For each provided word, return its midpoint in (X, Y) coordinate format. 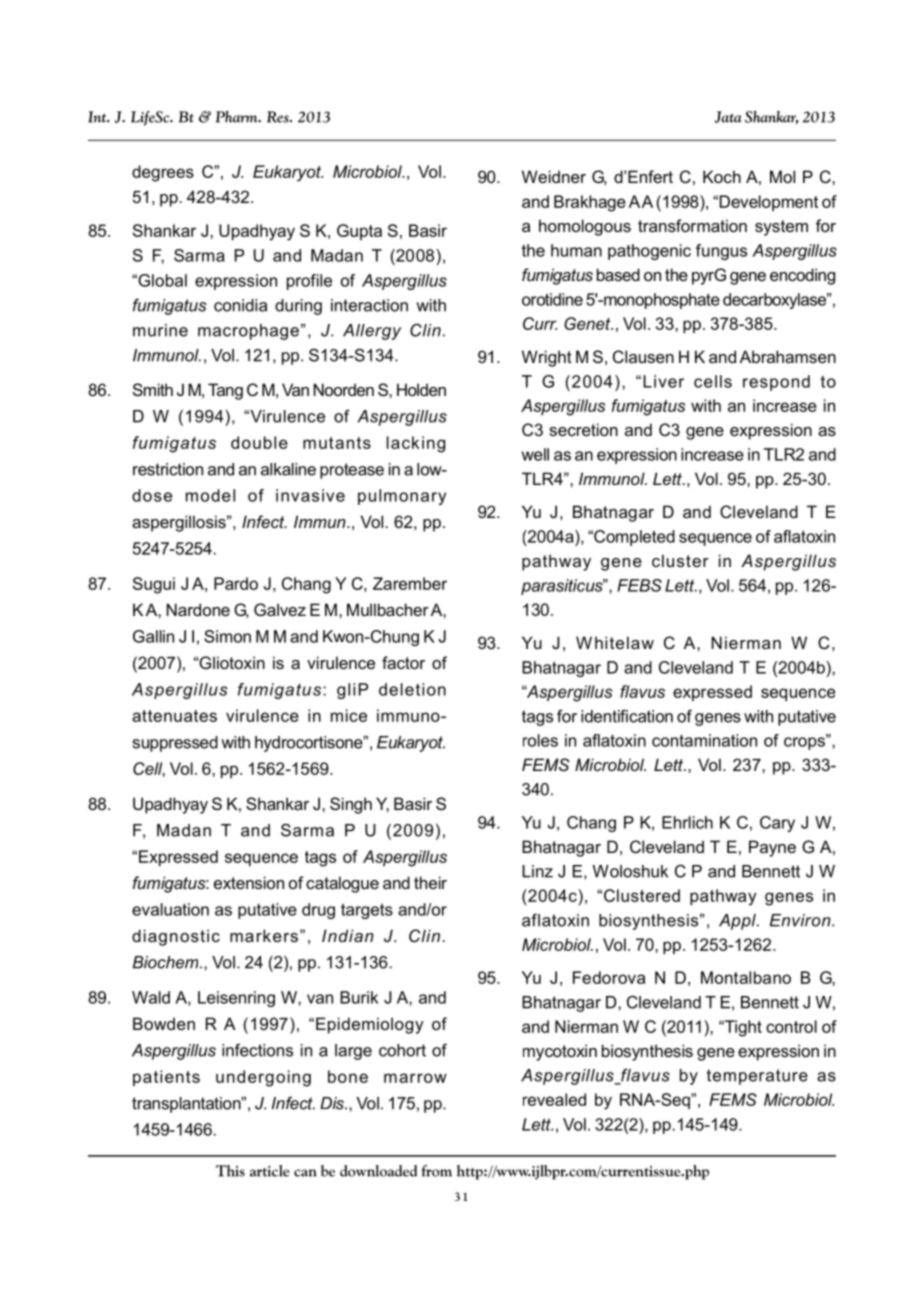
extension (249, 882)
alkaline (288, 469)
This (230, 1171)
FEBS (639, 585)
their (430, 882)
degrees (163, 173)
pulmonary (402, 497)
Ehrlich (687, 822)
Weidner (554, 176)
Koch (722, 176)
